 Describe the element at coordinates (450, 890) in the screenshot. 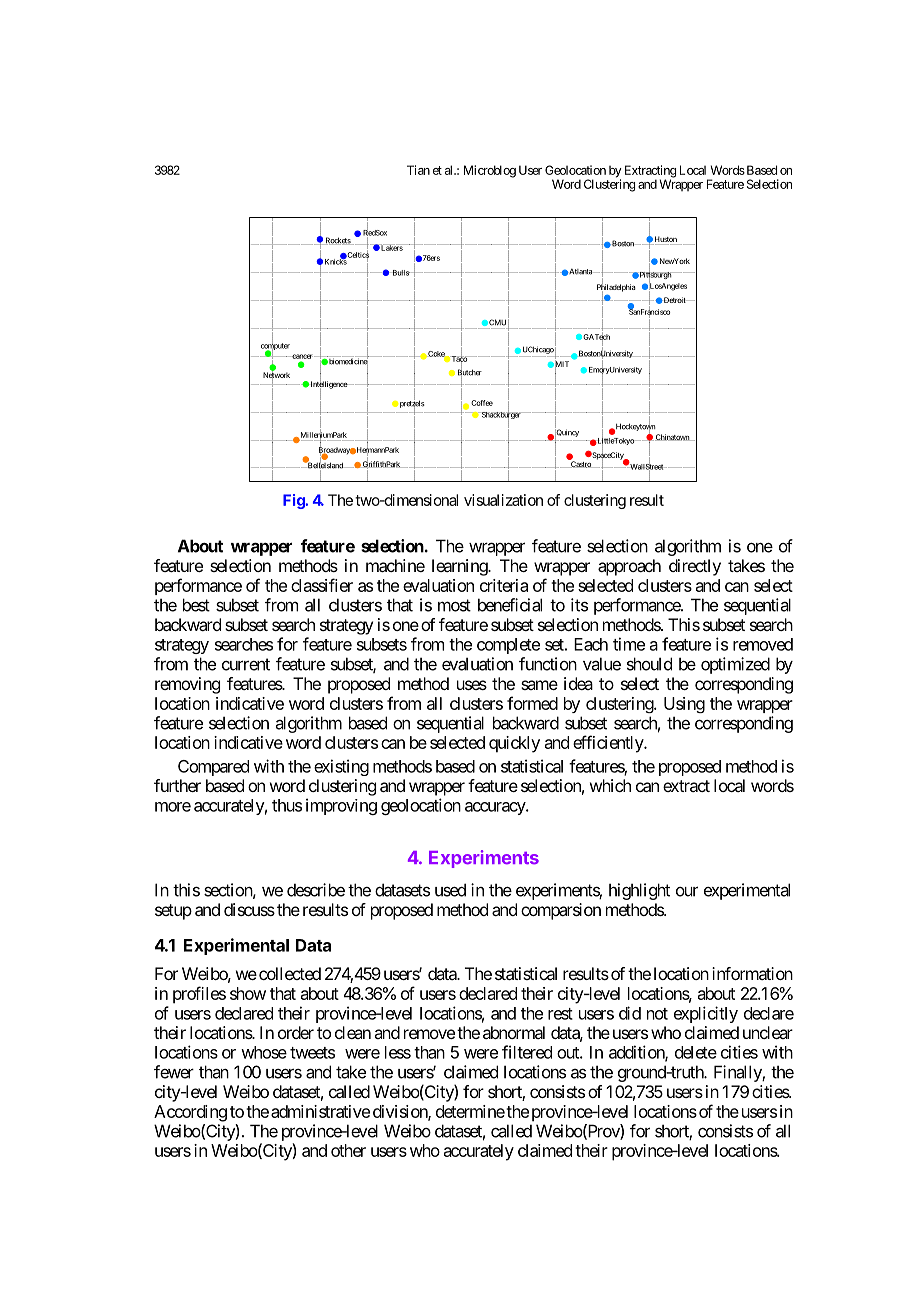

I see `used` at that location.
